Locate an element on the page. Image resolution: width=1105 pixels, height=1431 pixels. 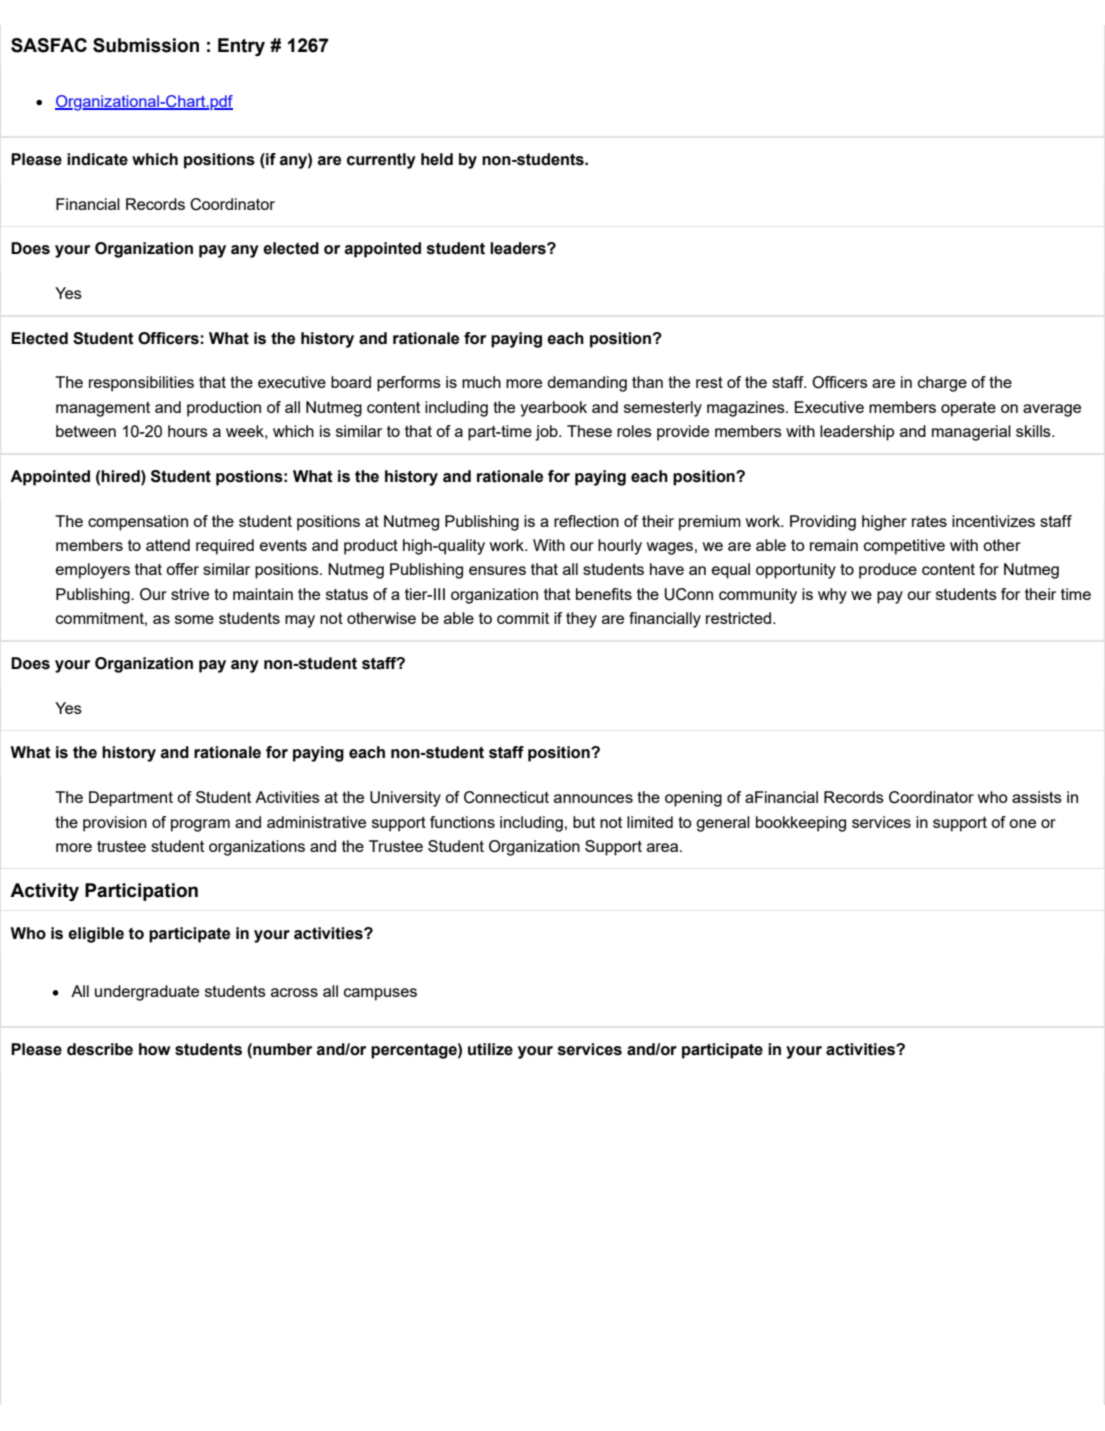
undergraduate is located at coordinates (147, 993).
